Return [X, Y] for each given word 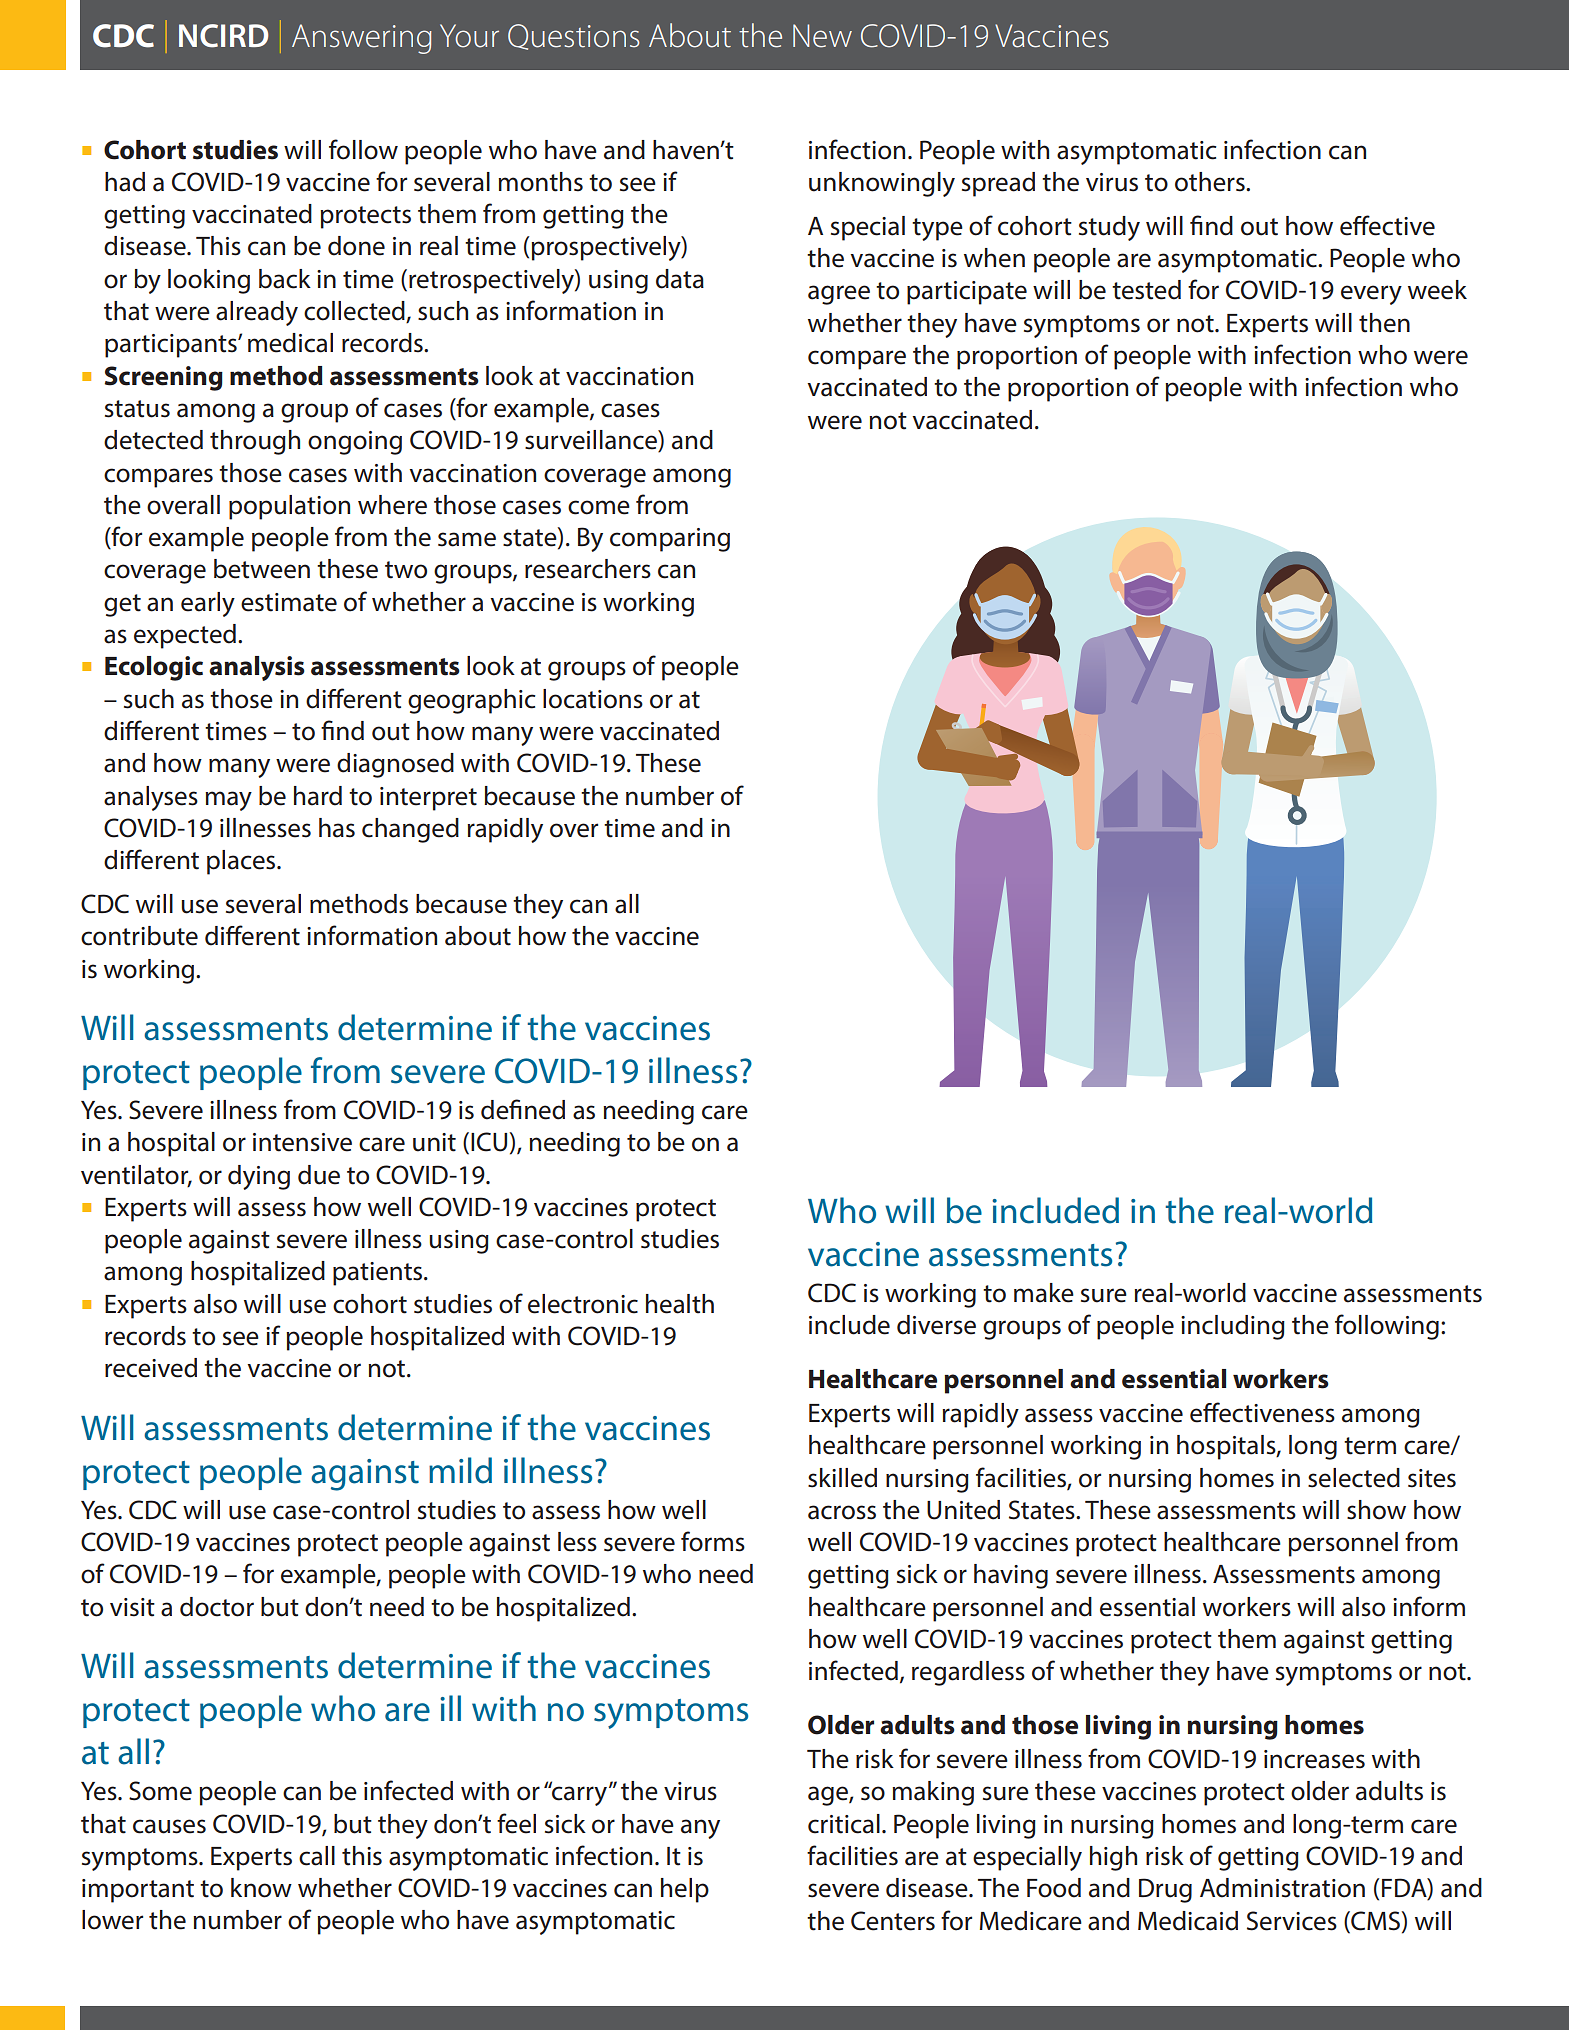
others [1211, 182]
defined [523, 1109]
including [1233, 1327]
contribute [139, 936]
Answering [362, 39]
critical [844, 1824]
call [317, 1856]
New [822, 36]
